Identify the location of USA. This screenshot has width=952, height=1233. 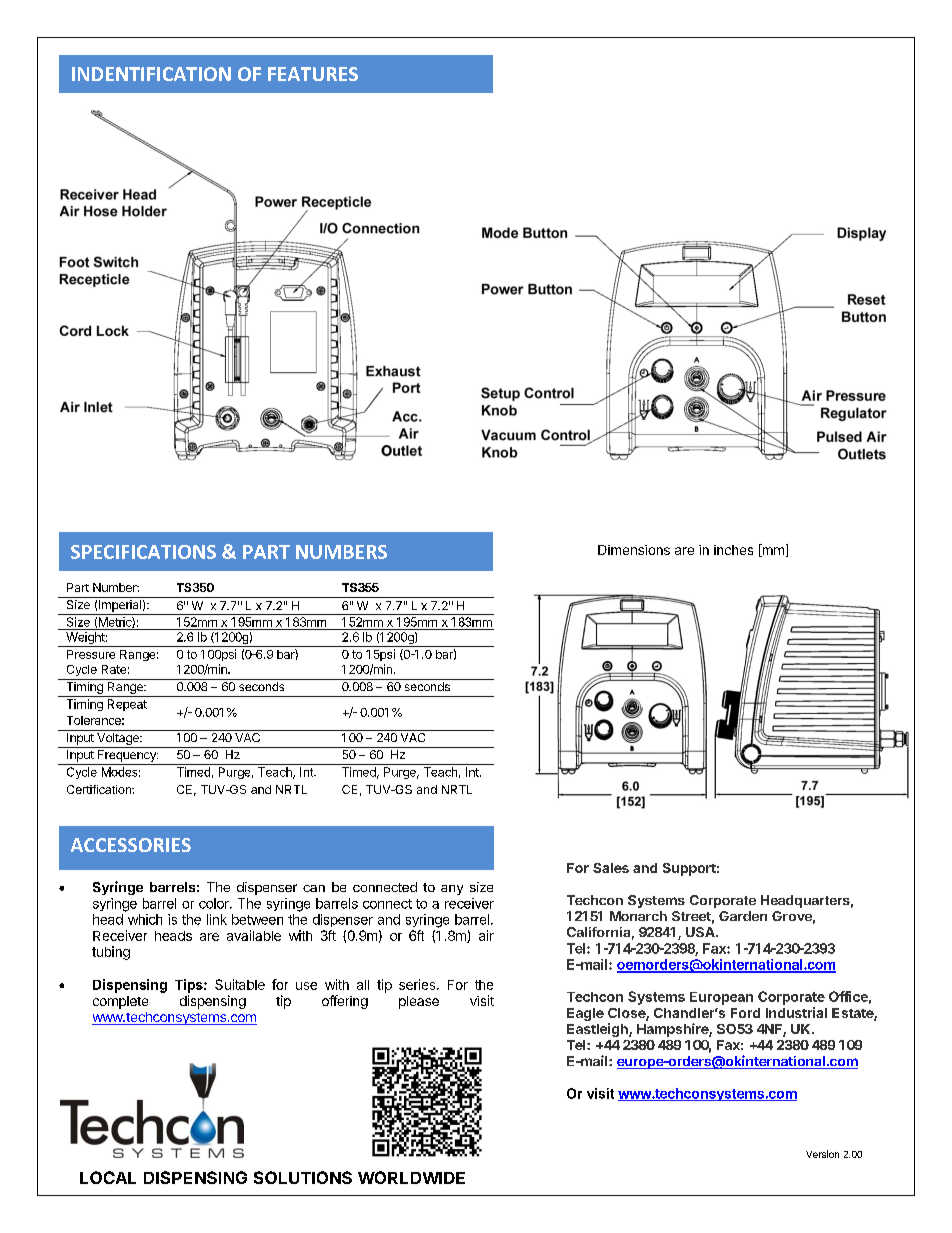
(701, 932).
